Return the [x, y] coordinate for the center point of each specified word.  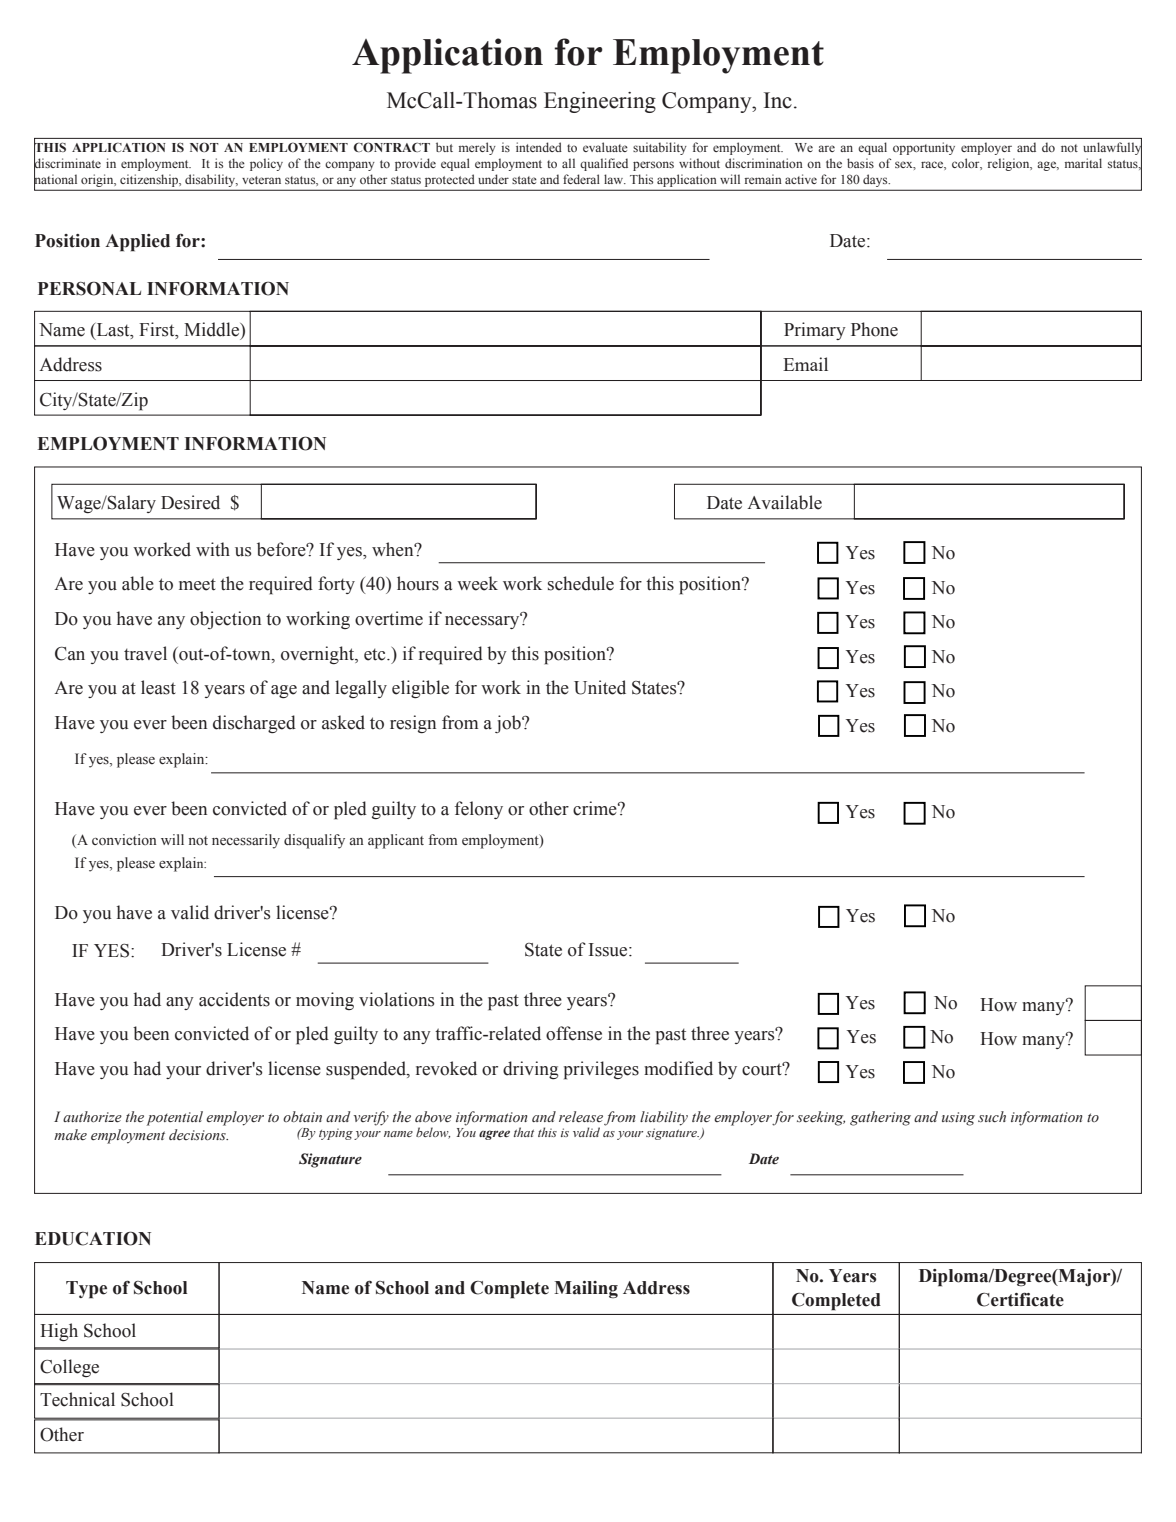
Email [805, 364]
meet [197, 584]
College [69, 1368]
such [992, 1117]
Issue [609, 950]
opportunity [924, 148]
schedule [581, 583]
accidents [234, 999]
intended [539, 147]
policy [266, 164]
